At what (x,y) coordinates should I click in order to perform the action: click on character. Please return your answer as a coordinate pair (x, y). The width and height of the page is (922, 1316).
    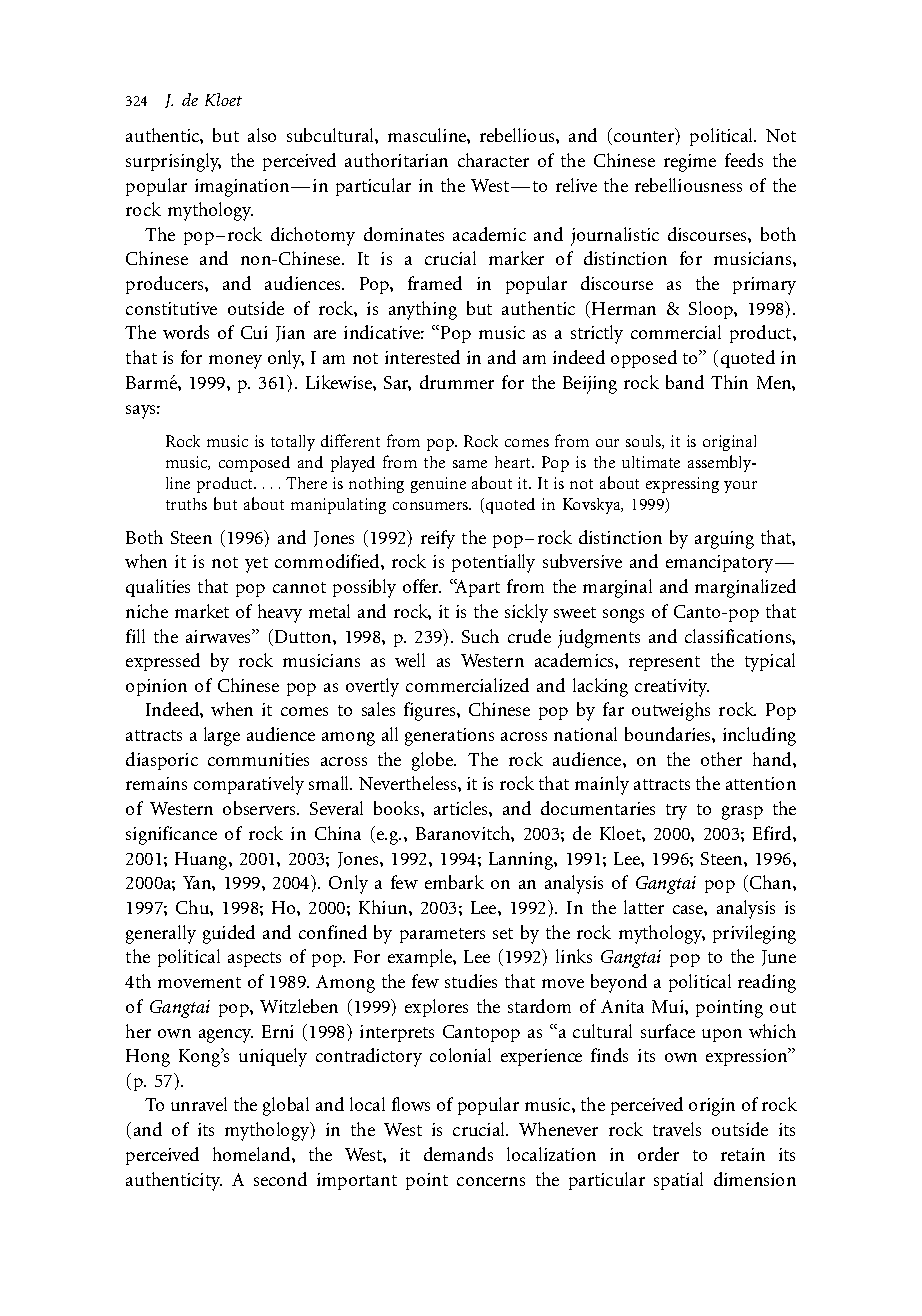
    Looking at the image, I should click on (493, 160).
